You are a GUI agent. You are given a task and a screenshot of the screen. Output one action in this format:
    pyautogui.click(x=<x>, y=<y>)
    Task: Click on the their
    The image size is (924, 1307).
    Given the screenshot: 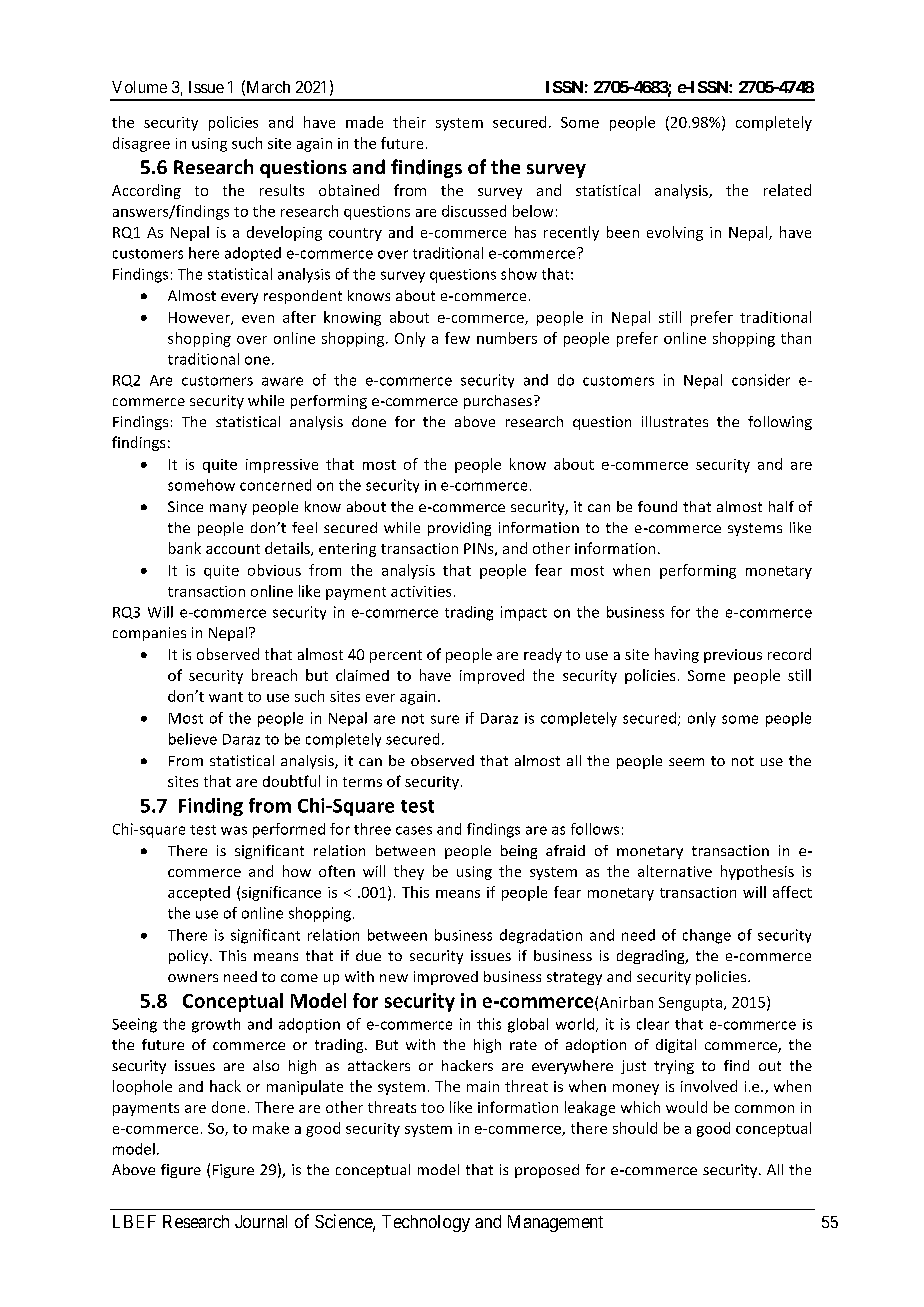 What is the action you would take?
    pyautogui.click(x=409, y=122)
